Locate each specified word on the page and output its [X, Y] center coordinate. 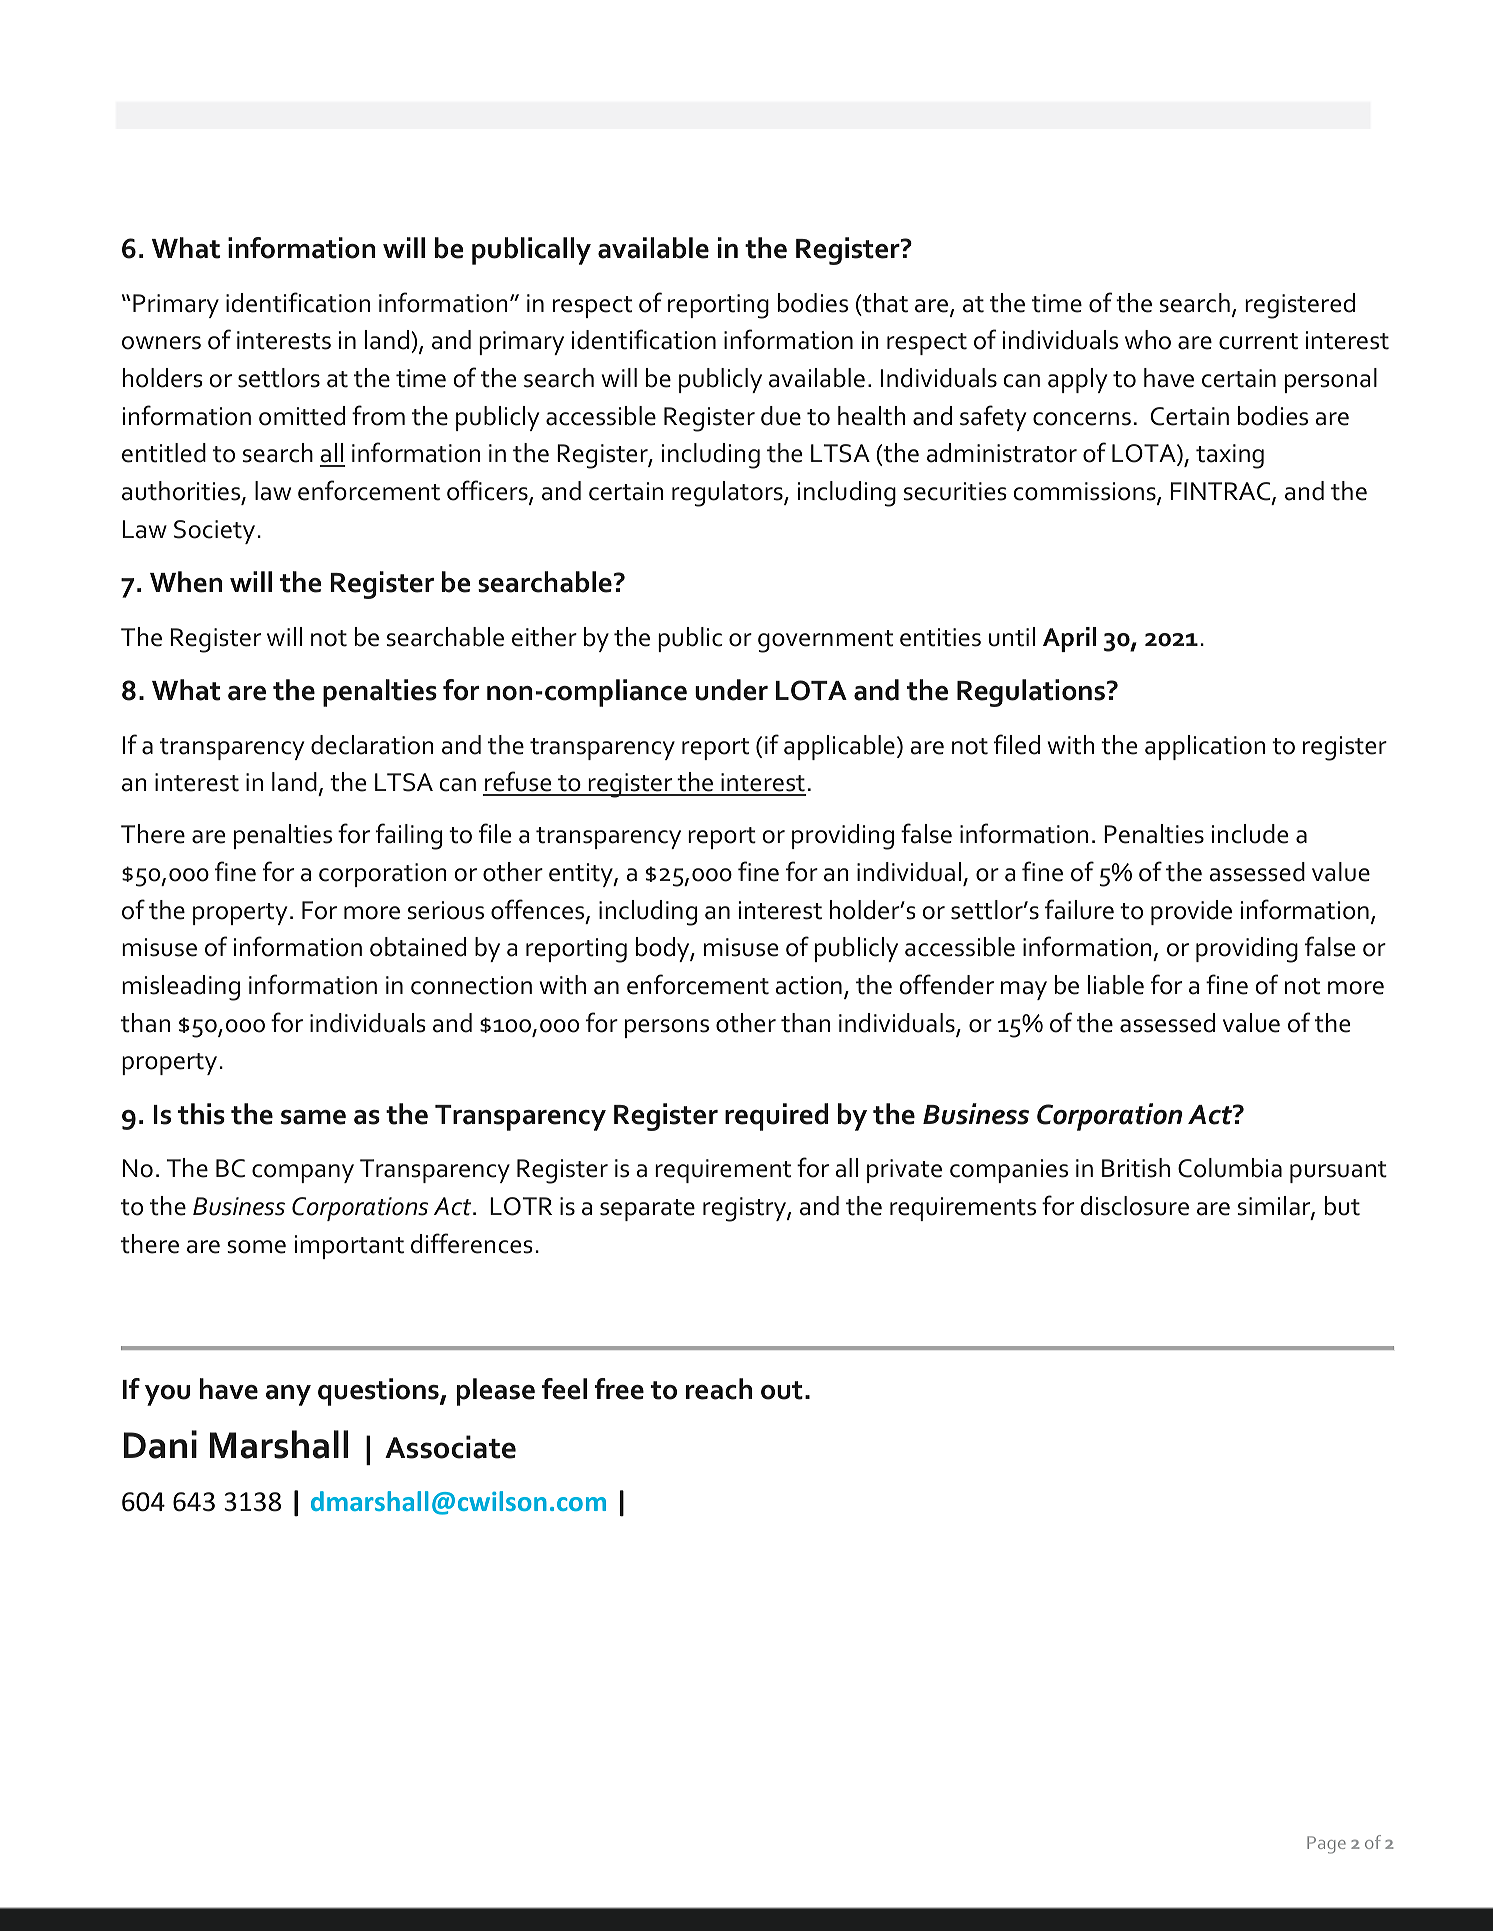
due [781, 416]
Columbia [1230, 1168]
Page [1326, 1845]
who [1148, 340]
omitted [302, 416]
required [776, 1117]
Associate [450, 1447]
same [313, 1117]
